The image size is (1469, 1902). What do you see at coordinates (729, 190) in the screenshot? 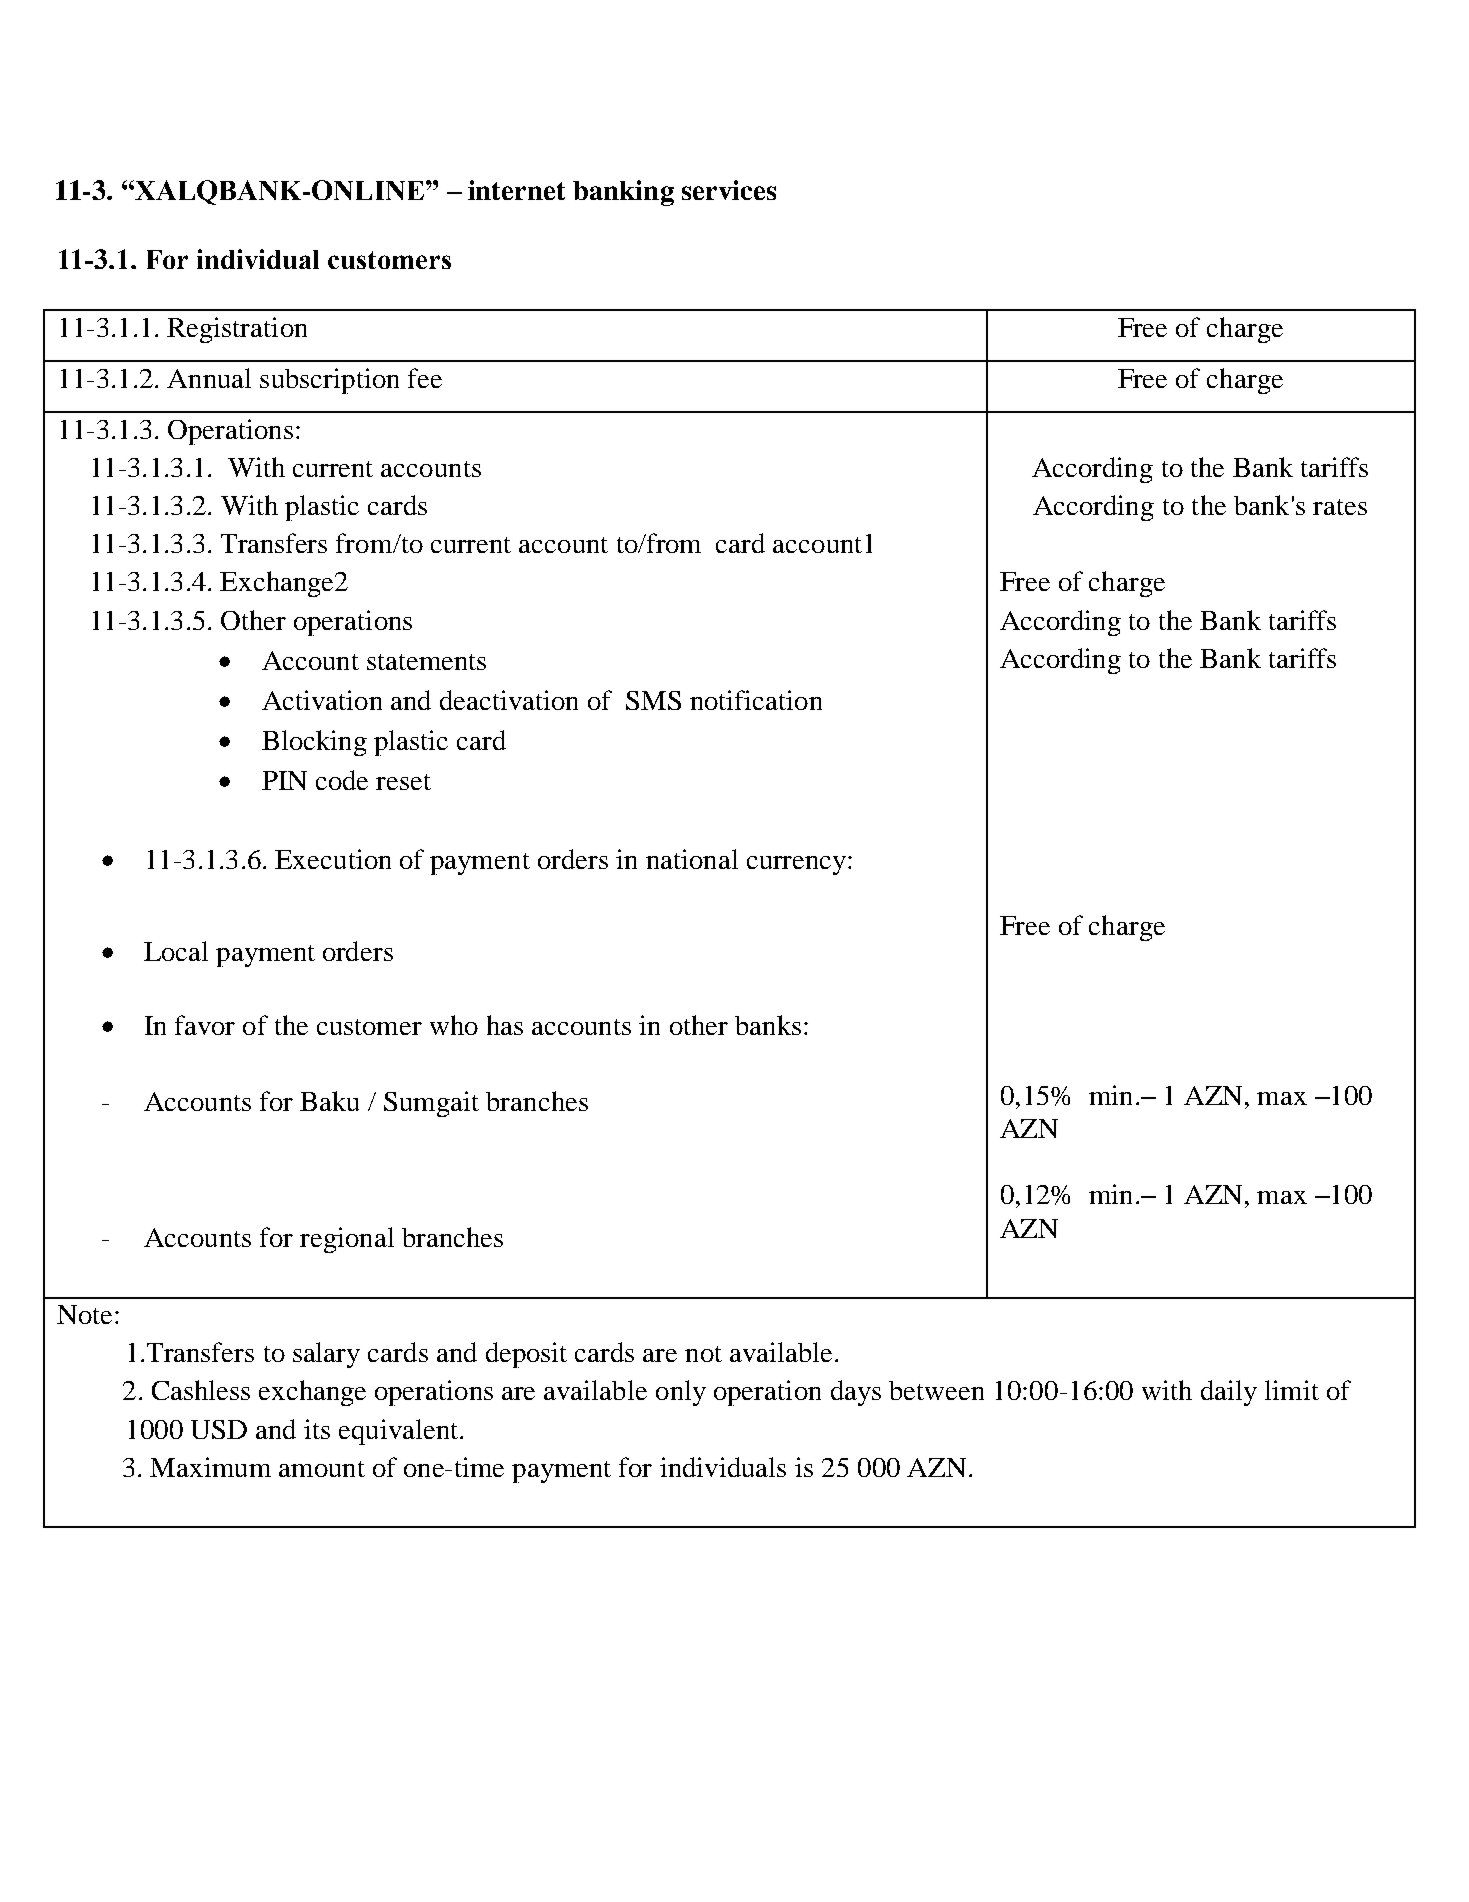
I see `services` at bounding box center [729, 190].
